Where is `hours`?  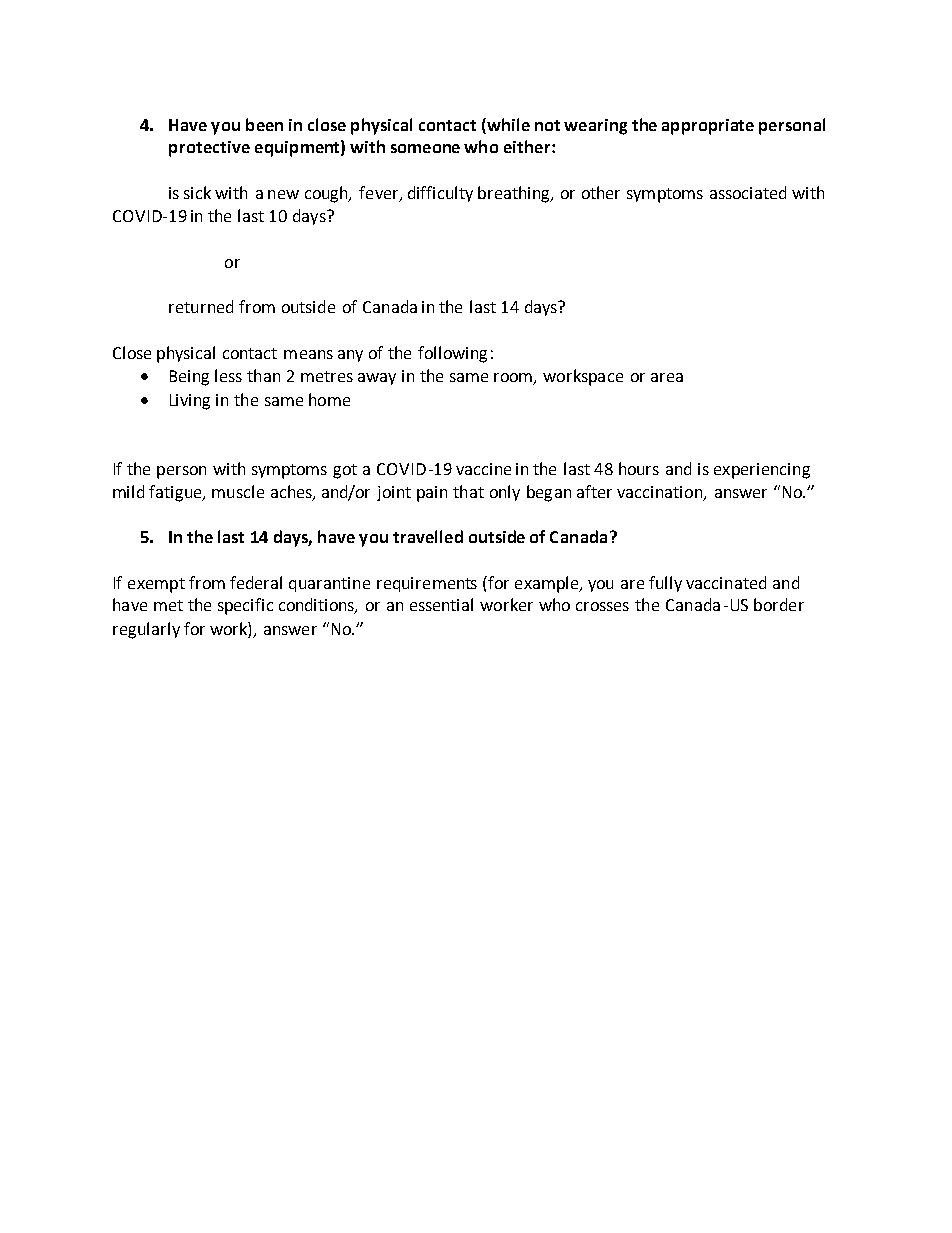
hours is located at coordinates (639, 468).
